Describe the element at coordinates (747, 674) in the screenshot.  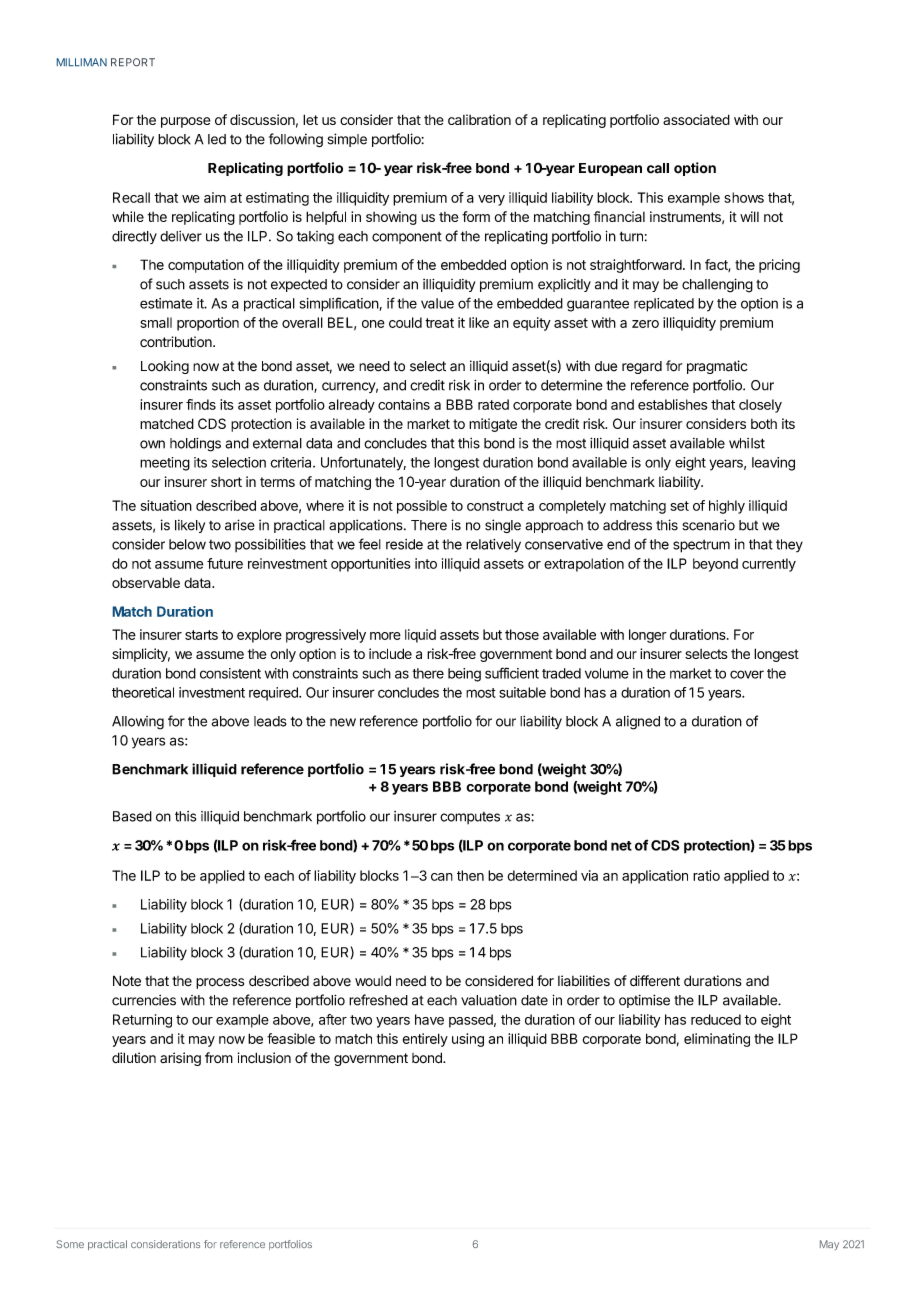
I see `cover` at that location.
